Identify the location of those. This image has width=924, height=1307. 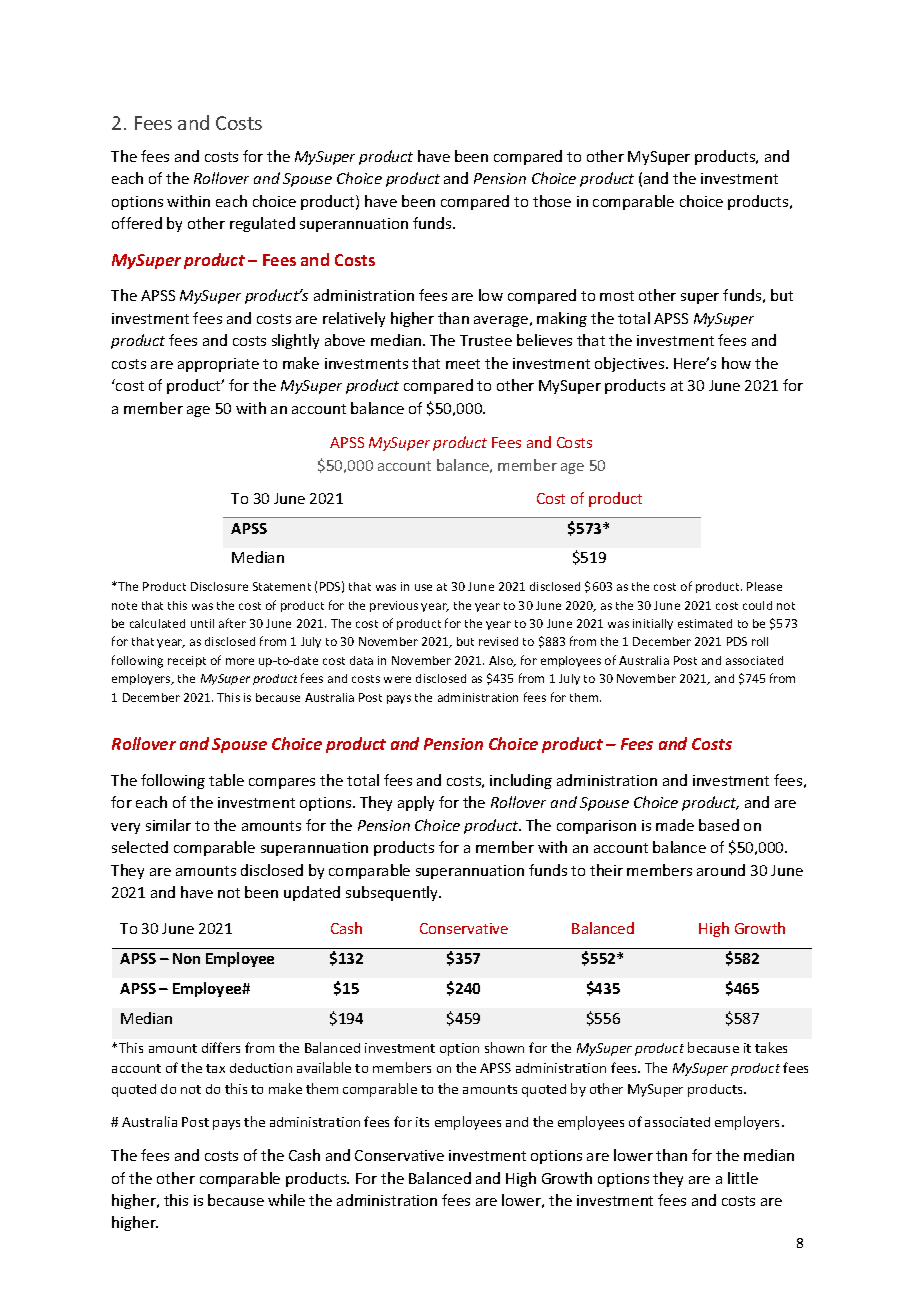
(552, 201).
